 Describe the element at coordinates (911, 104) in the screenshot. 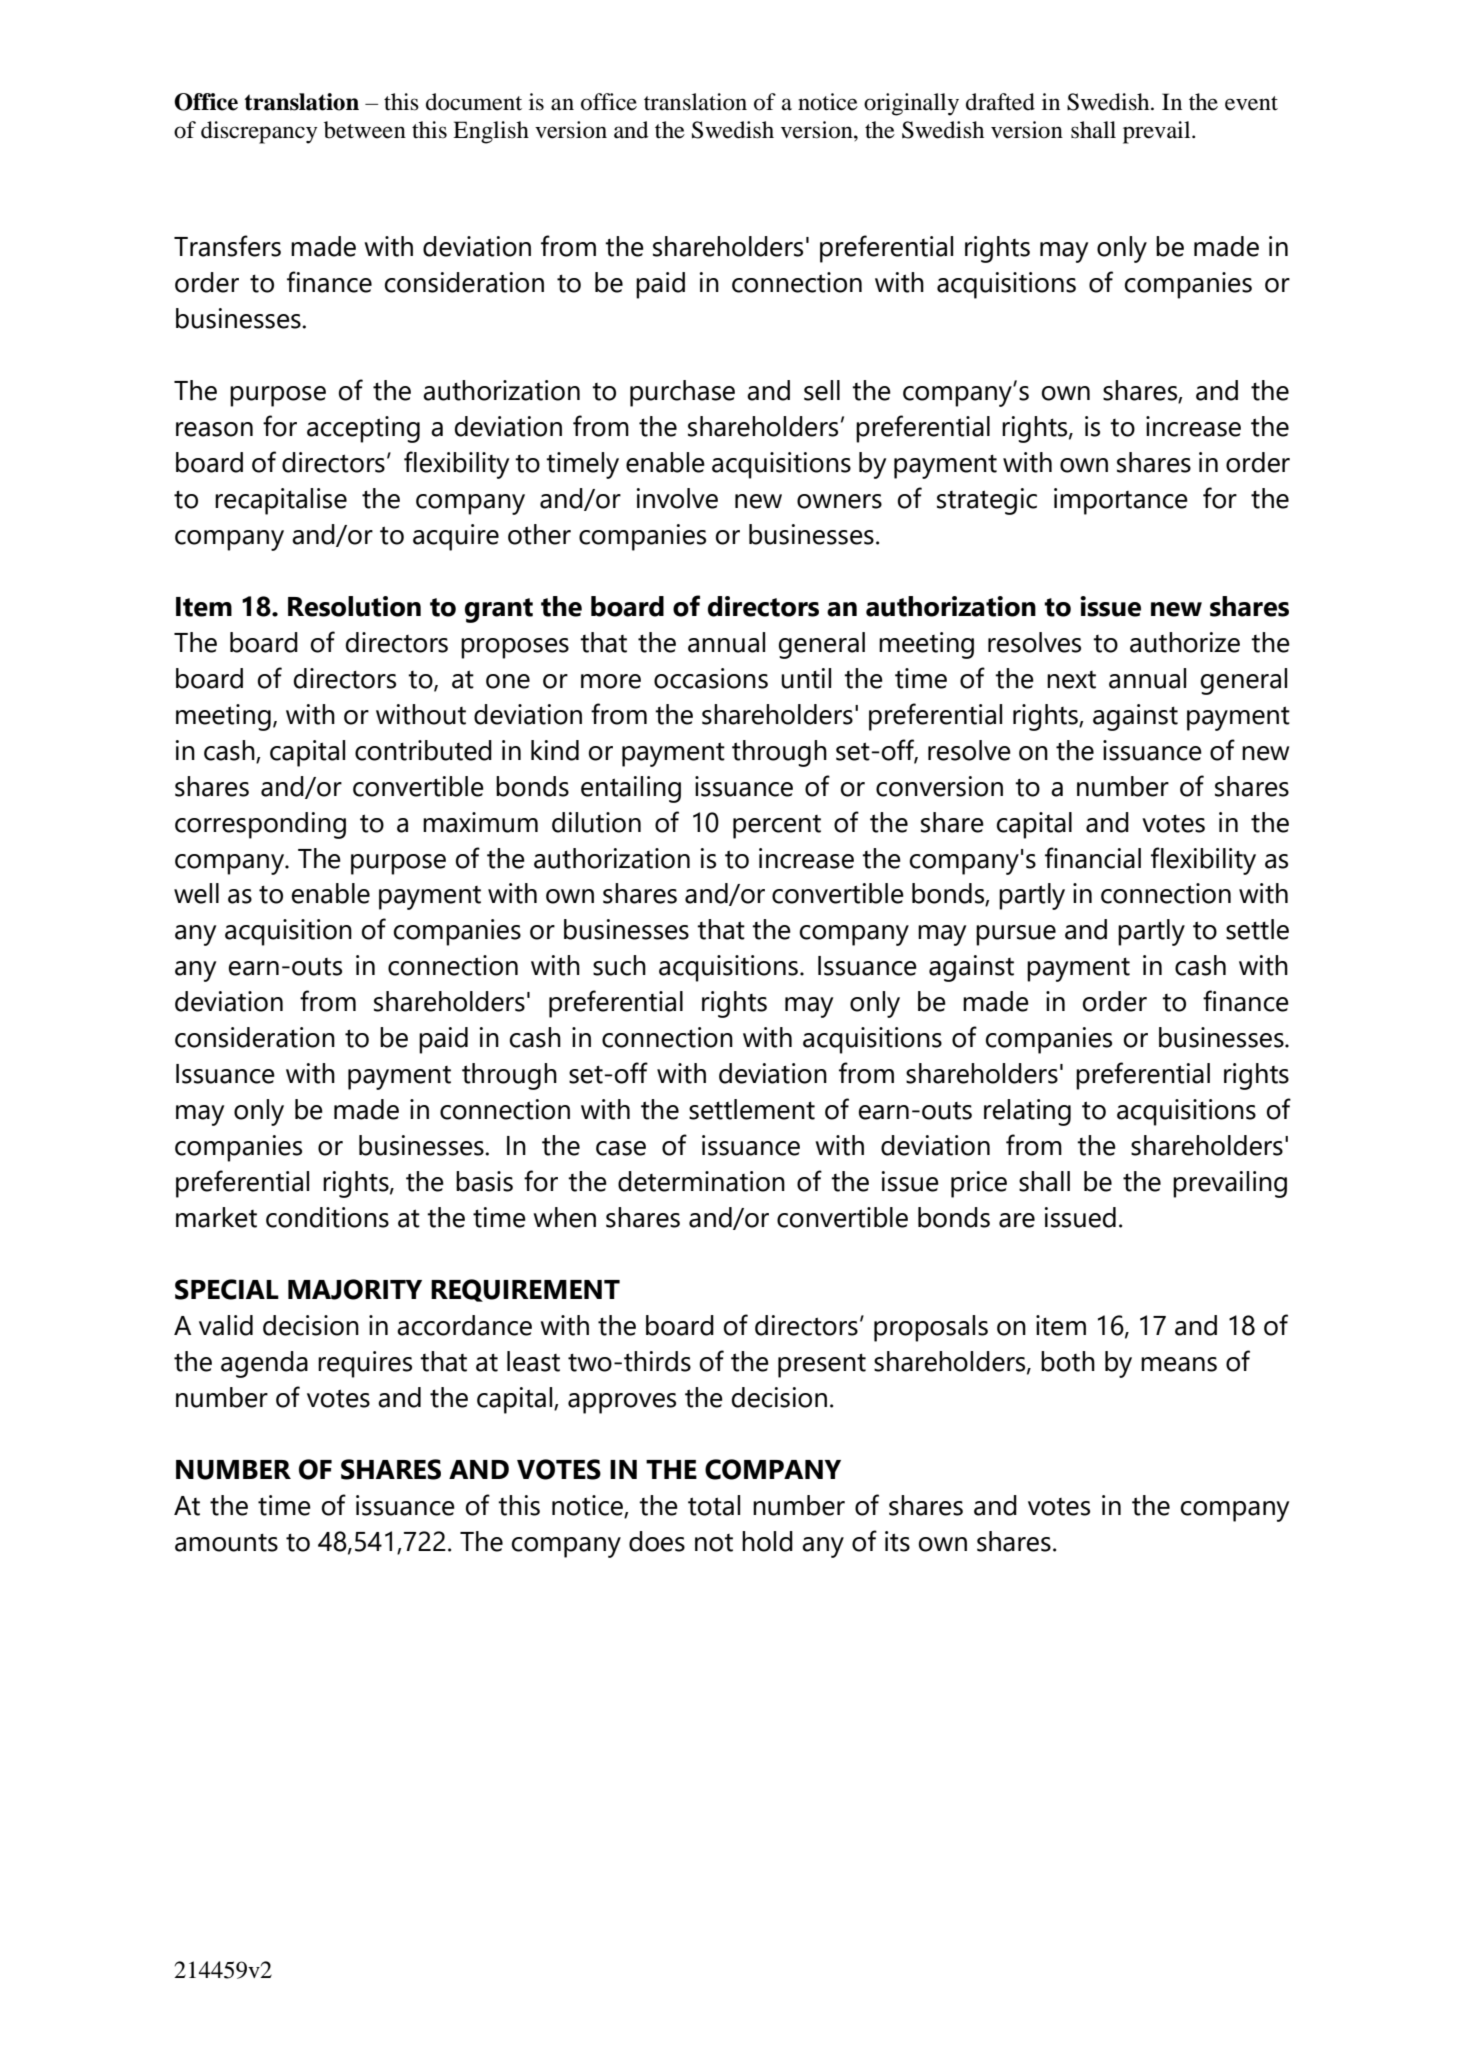

I see `originally` at that location.
